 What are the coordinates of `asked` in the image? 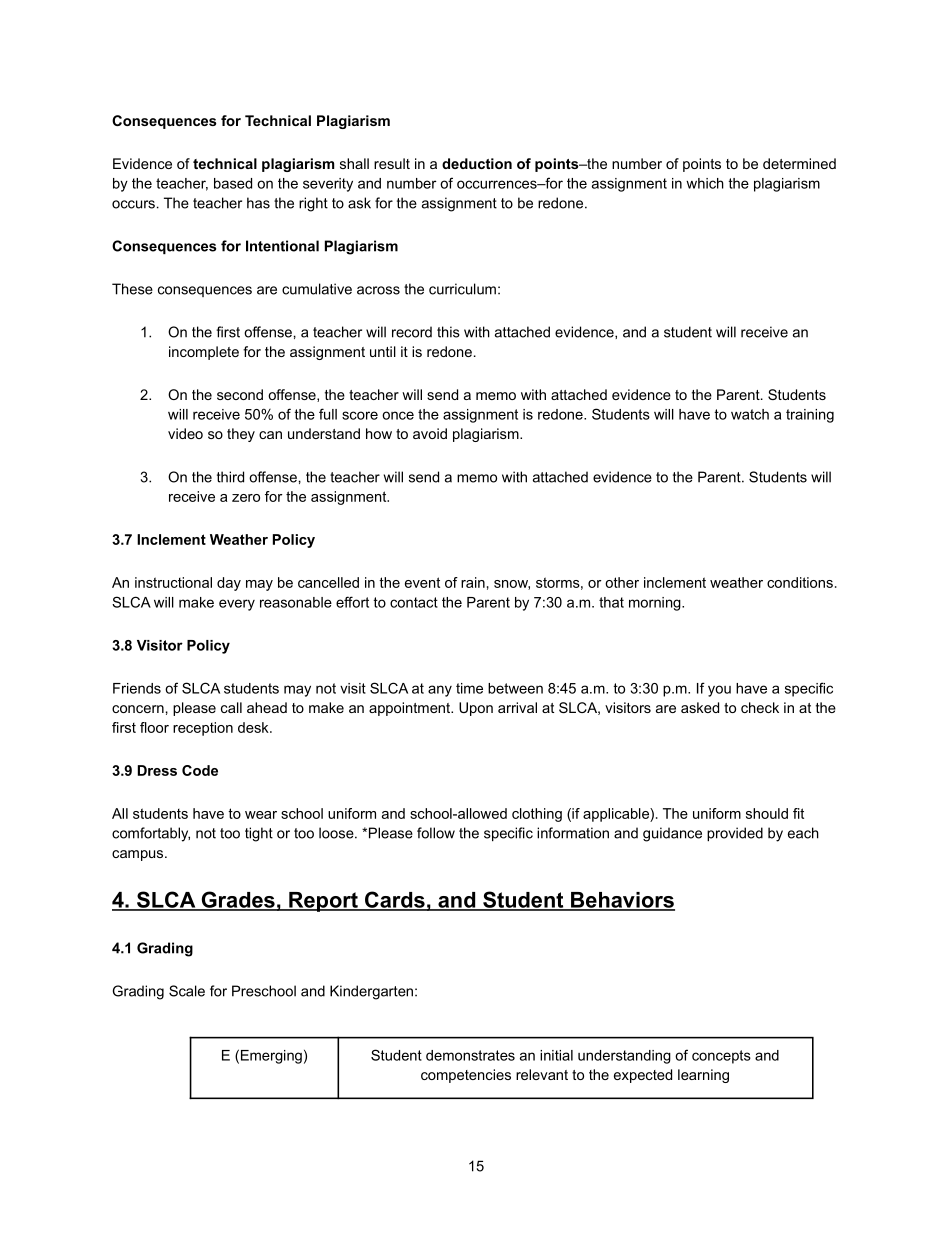 It's located at (700, 707).
